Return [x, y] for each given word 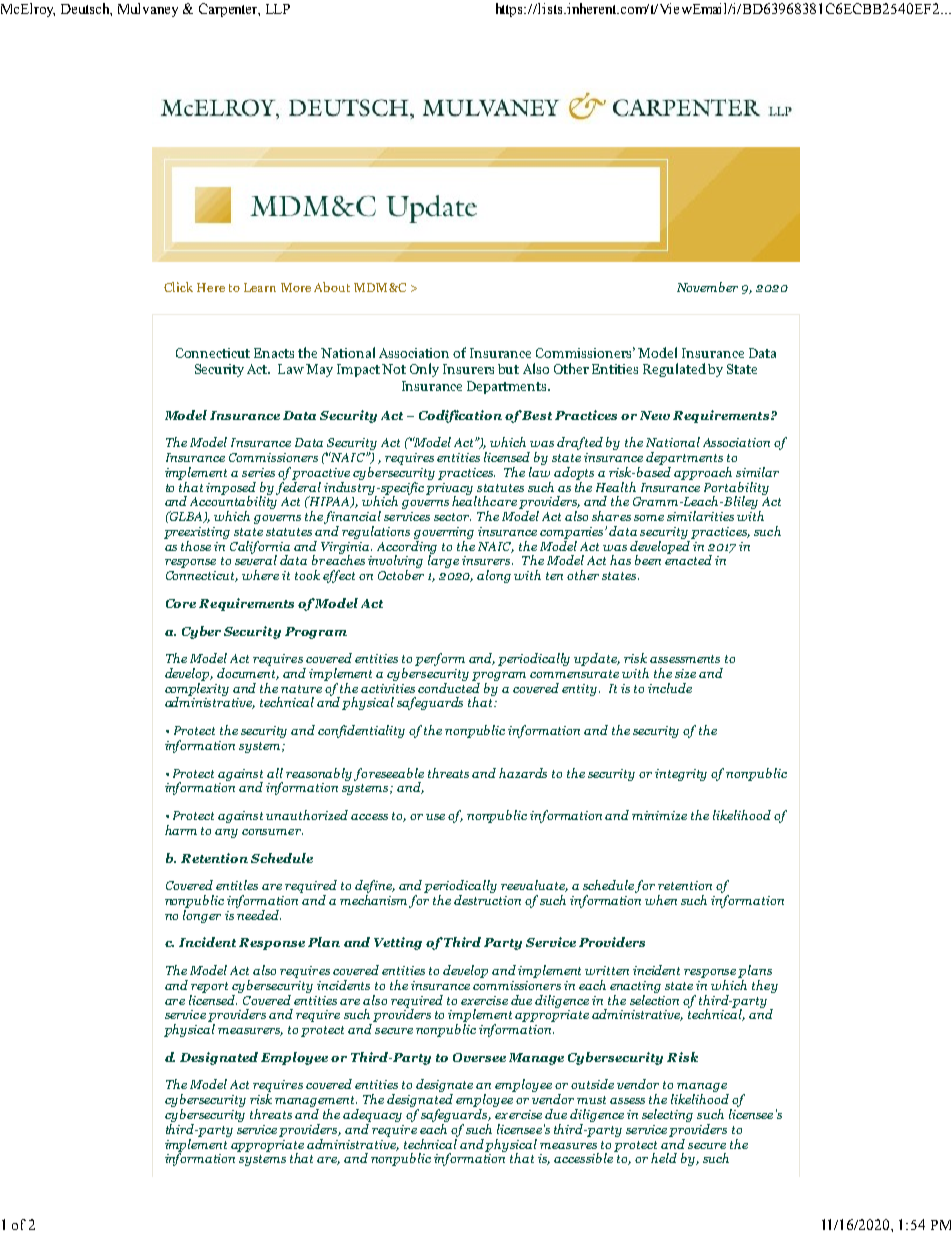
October [401, 575]
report [209, 987]
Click [178, 287]
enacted [688, 559]
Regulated [674, 370]
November [707, 287]
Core [181, 603]
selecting [667, 1115]
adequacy [372, 1115]
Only [424, 370]
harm [181, 830]
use [435, 817]
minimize [659, 815]
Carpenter [229, 10]
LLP [278, 9]
